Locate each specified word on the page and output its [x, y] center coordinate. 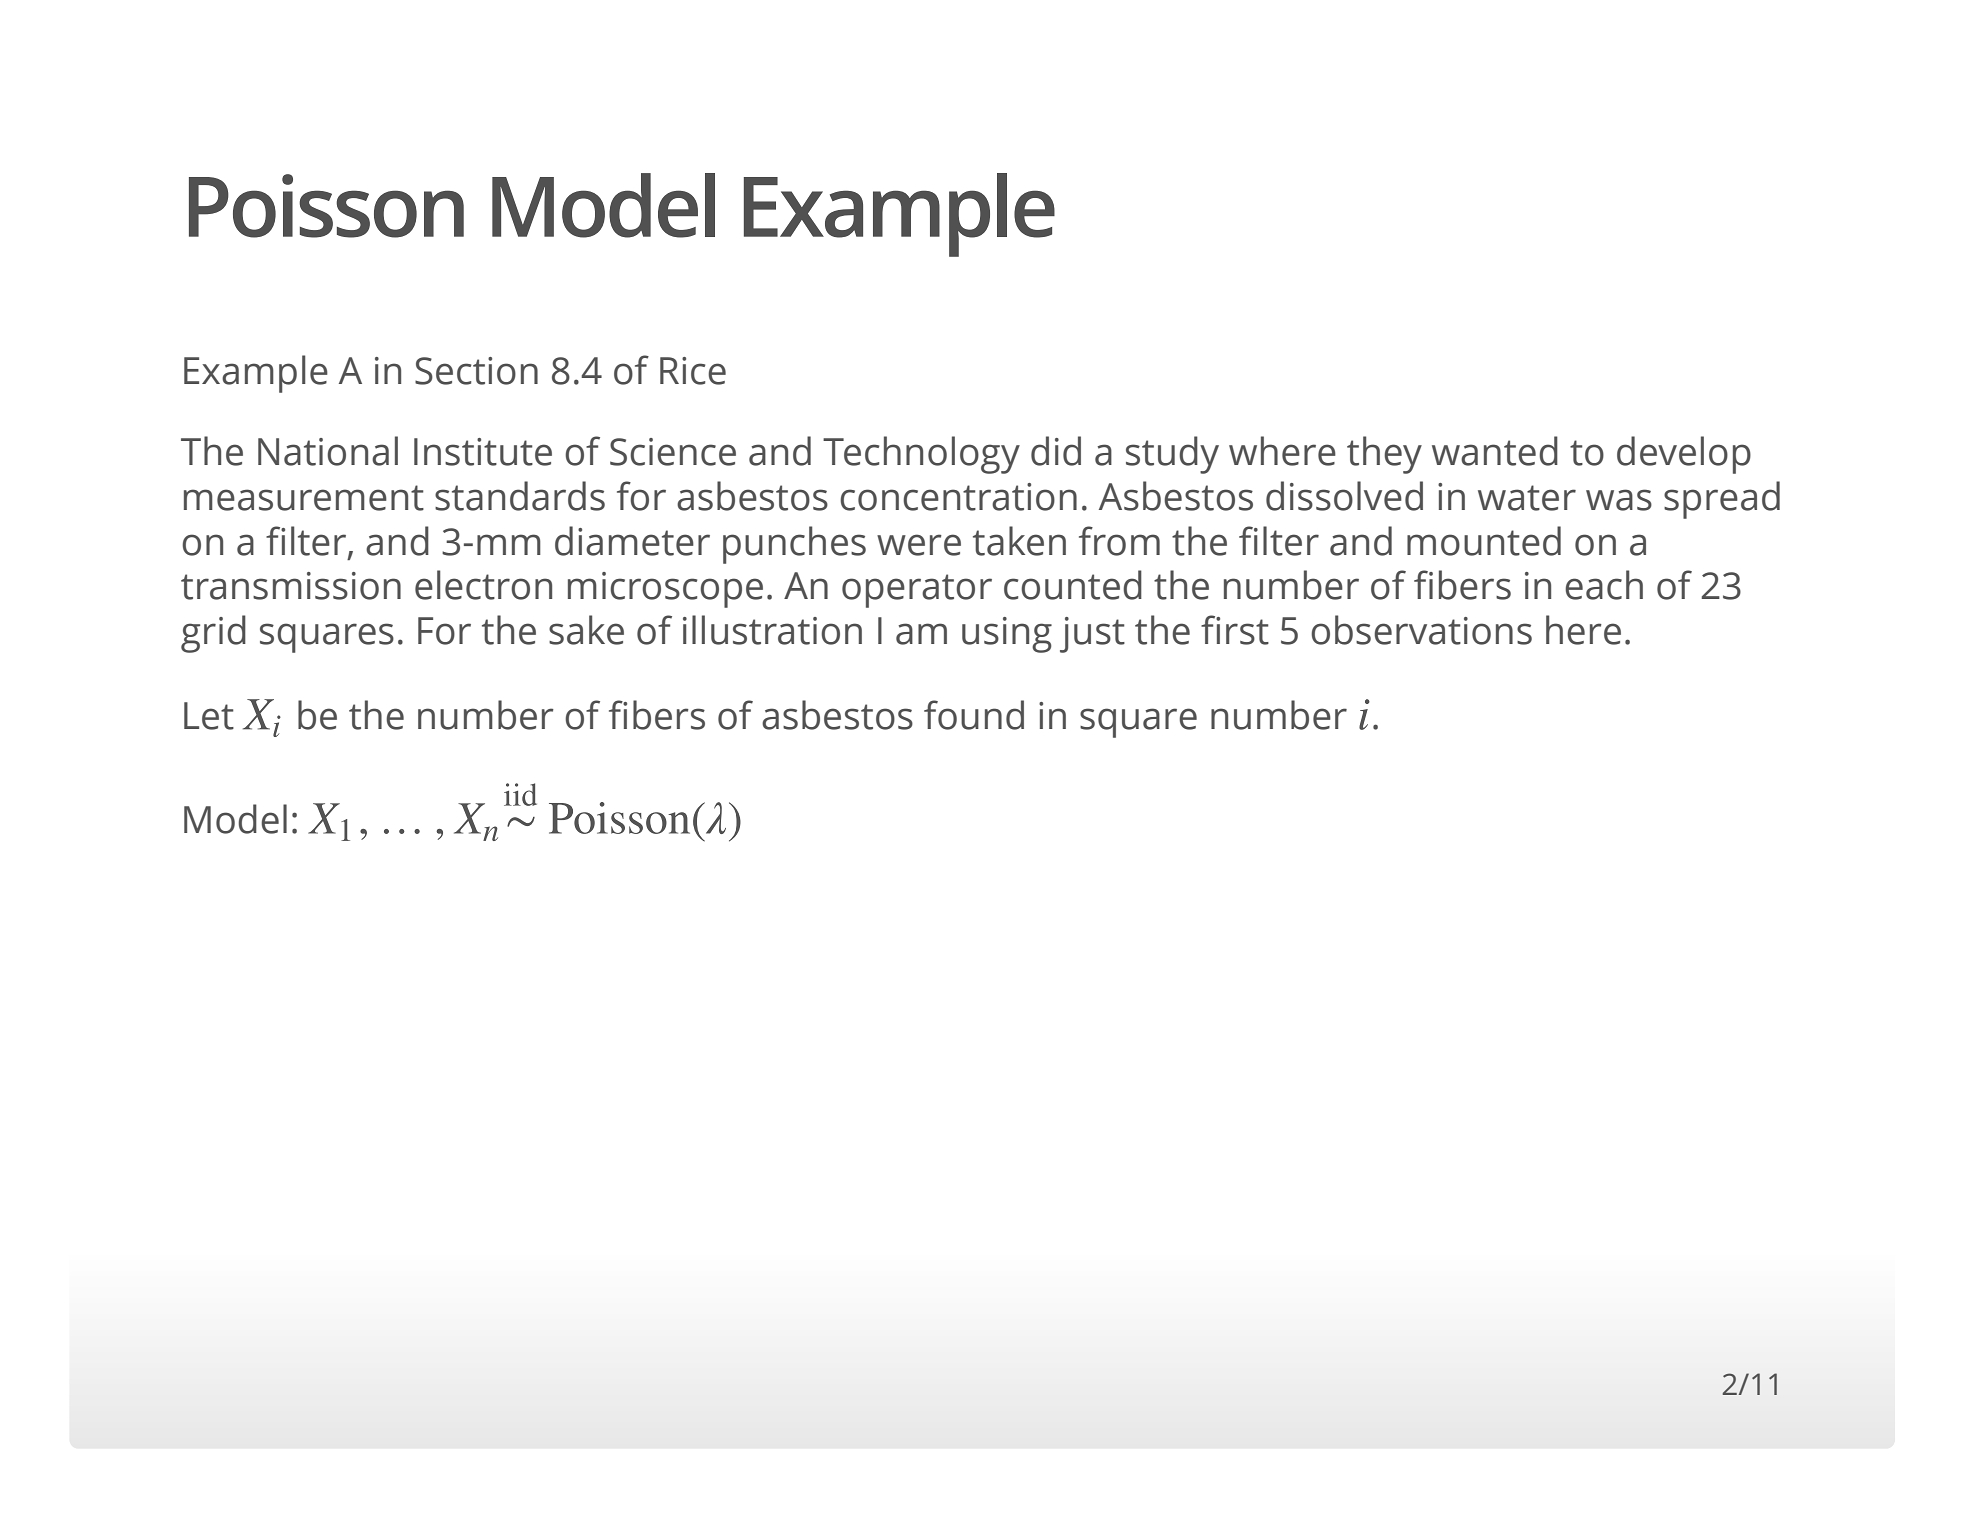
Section [476, 371]
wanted [1495, 451]
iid [520, 794]
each [1604, 585]
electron [483, 585]
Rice [693, 371]
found [974, 715]
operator [917, 591]
